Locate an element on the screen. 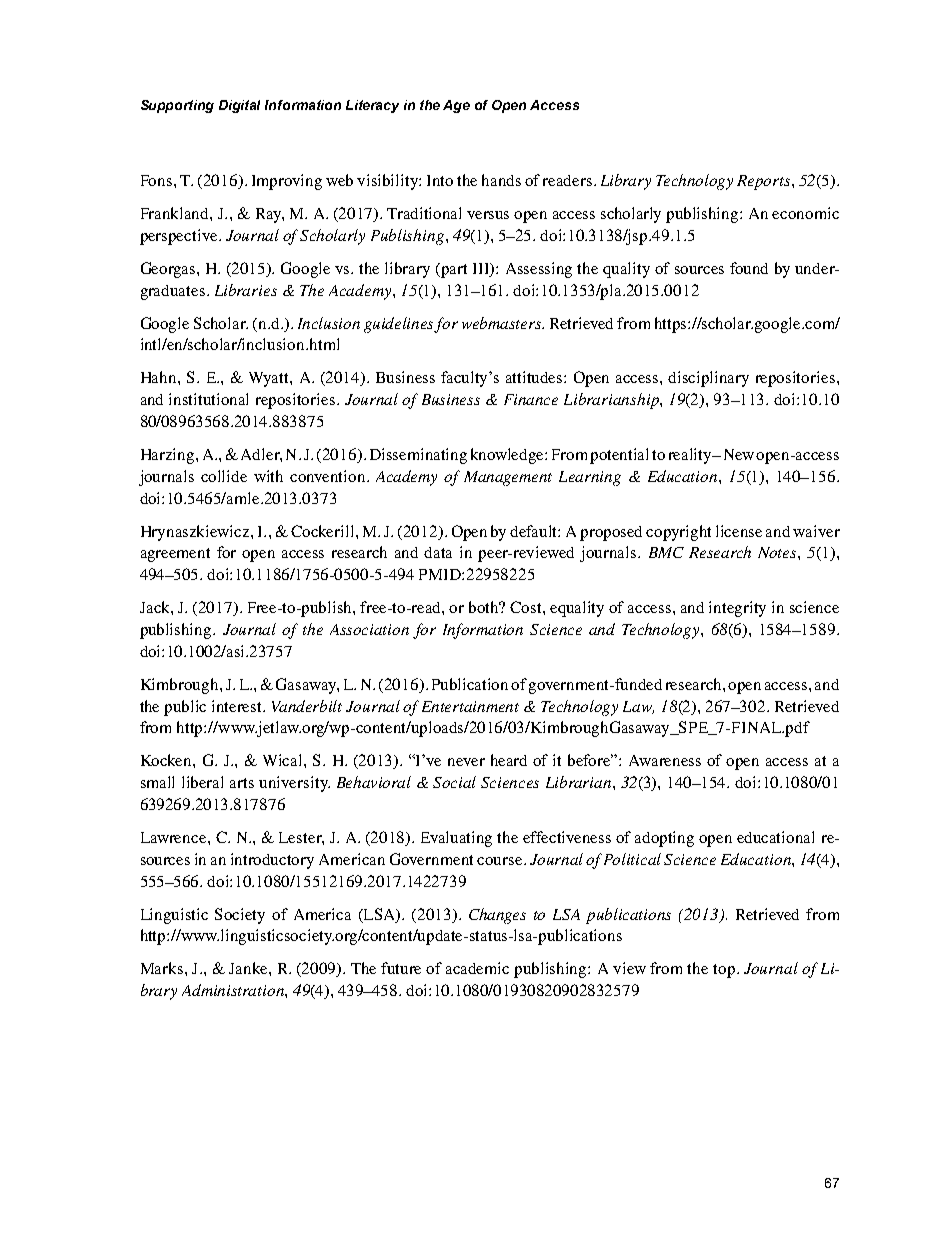 This screenshot has width=952, height=1233. Digital is located at coordinates (239, 106).
